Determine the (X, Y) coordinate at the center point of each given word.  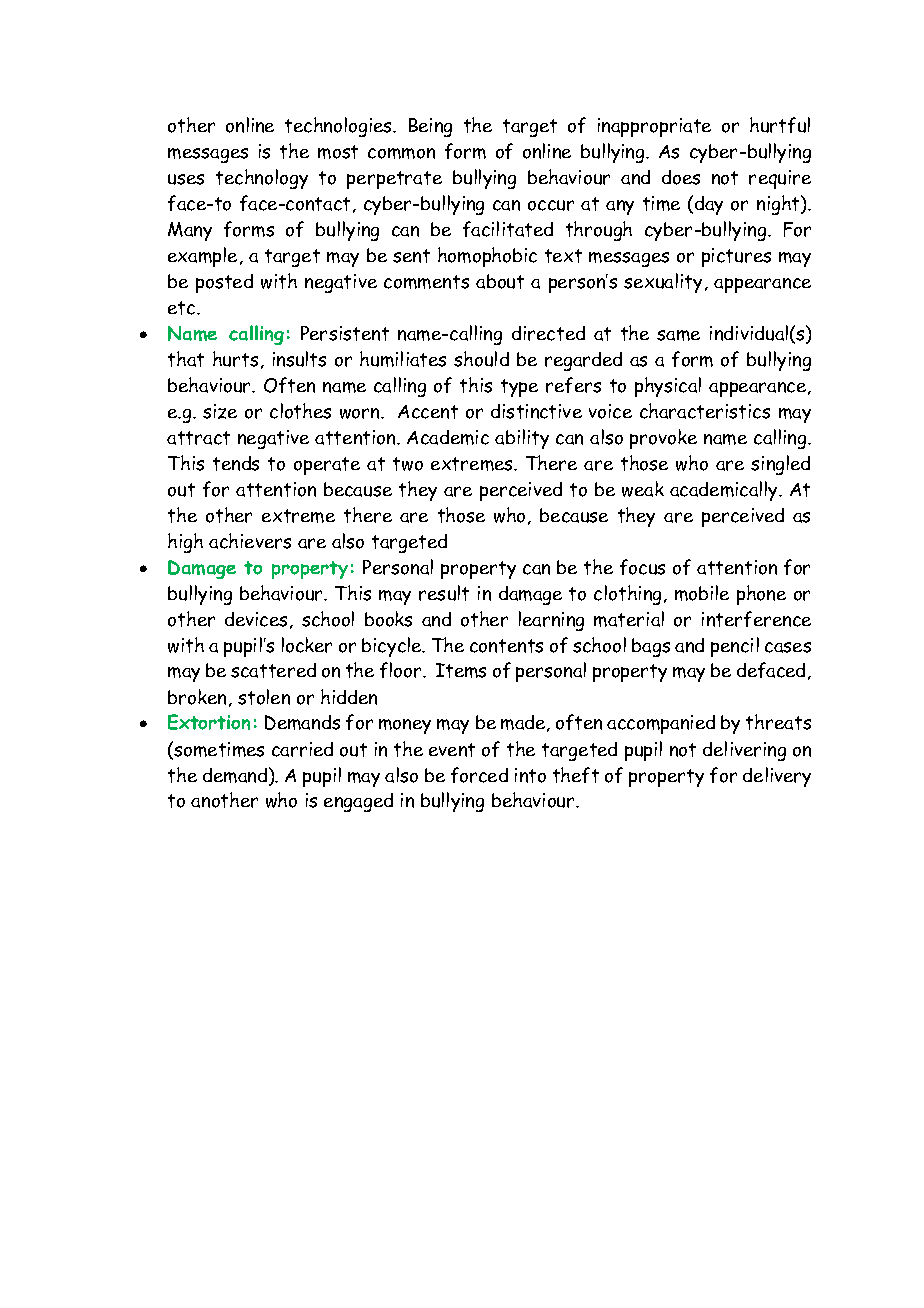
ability (522, 439)
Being (430, 127)
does (681, 177)
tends (236, 463)
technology (262, 179)
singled (780, 465)
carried (302, 749)
